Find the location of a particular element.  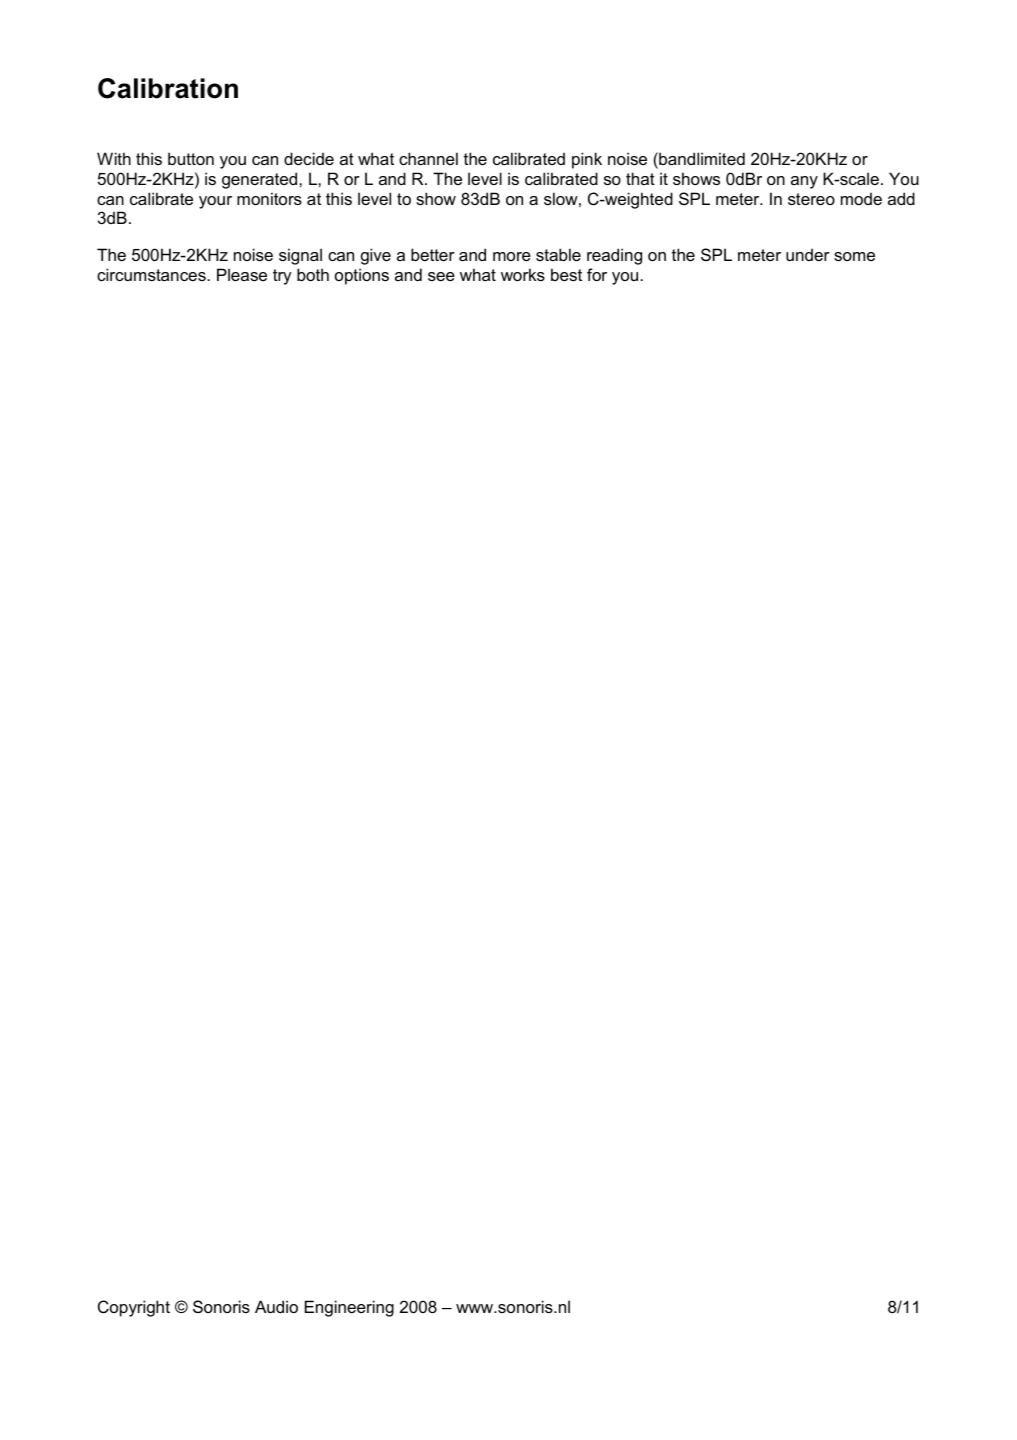

any is located at coordinates (804, 182).
